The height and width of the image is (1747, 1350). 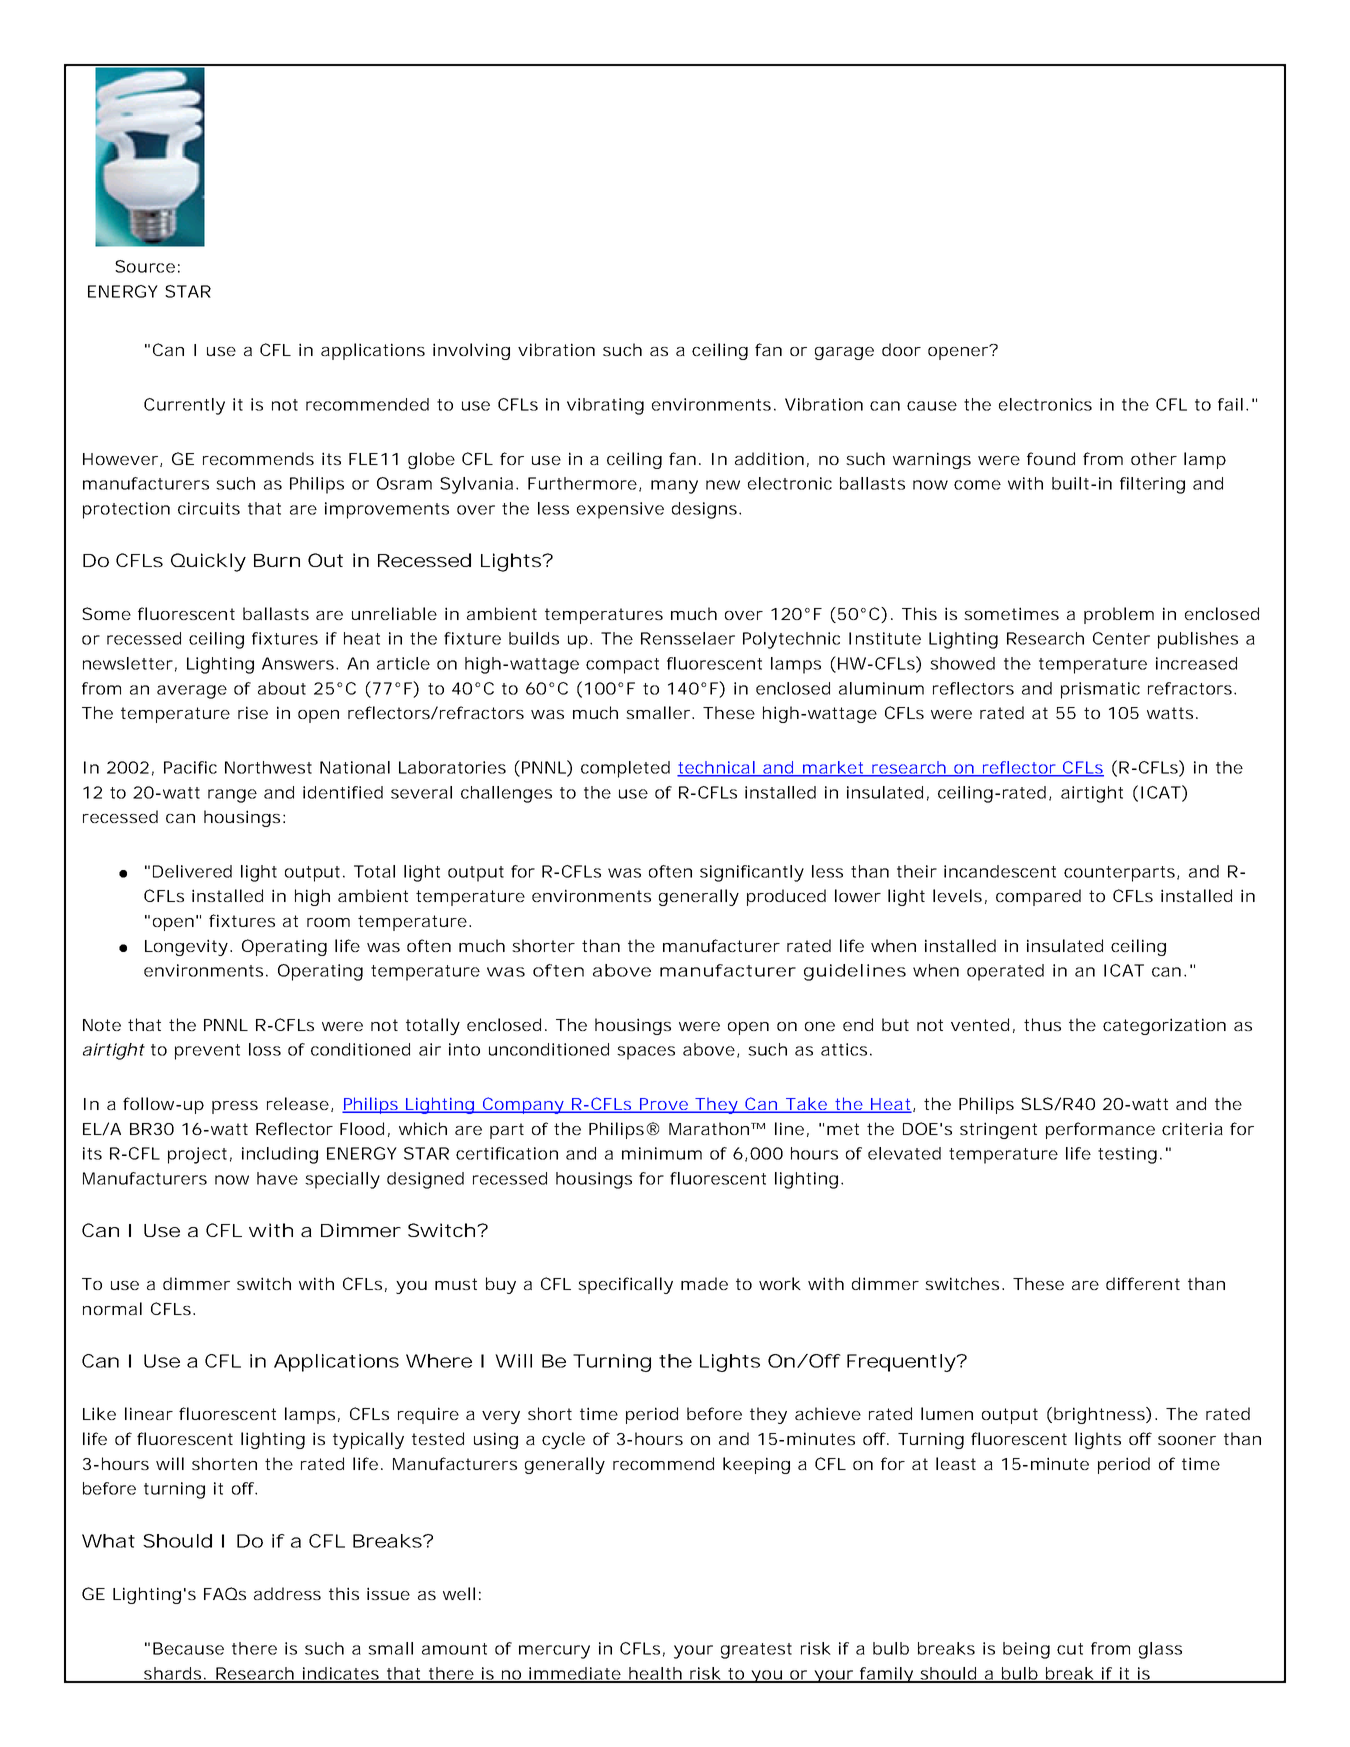 I want to click on cut, so click(x=1070, y=1649).
